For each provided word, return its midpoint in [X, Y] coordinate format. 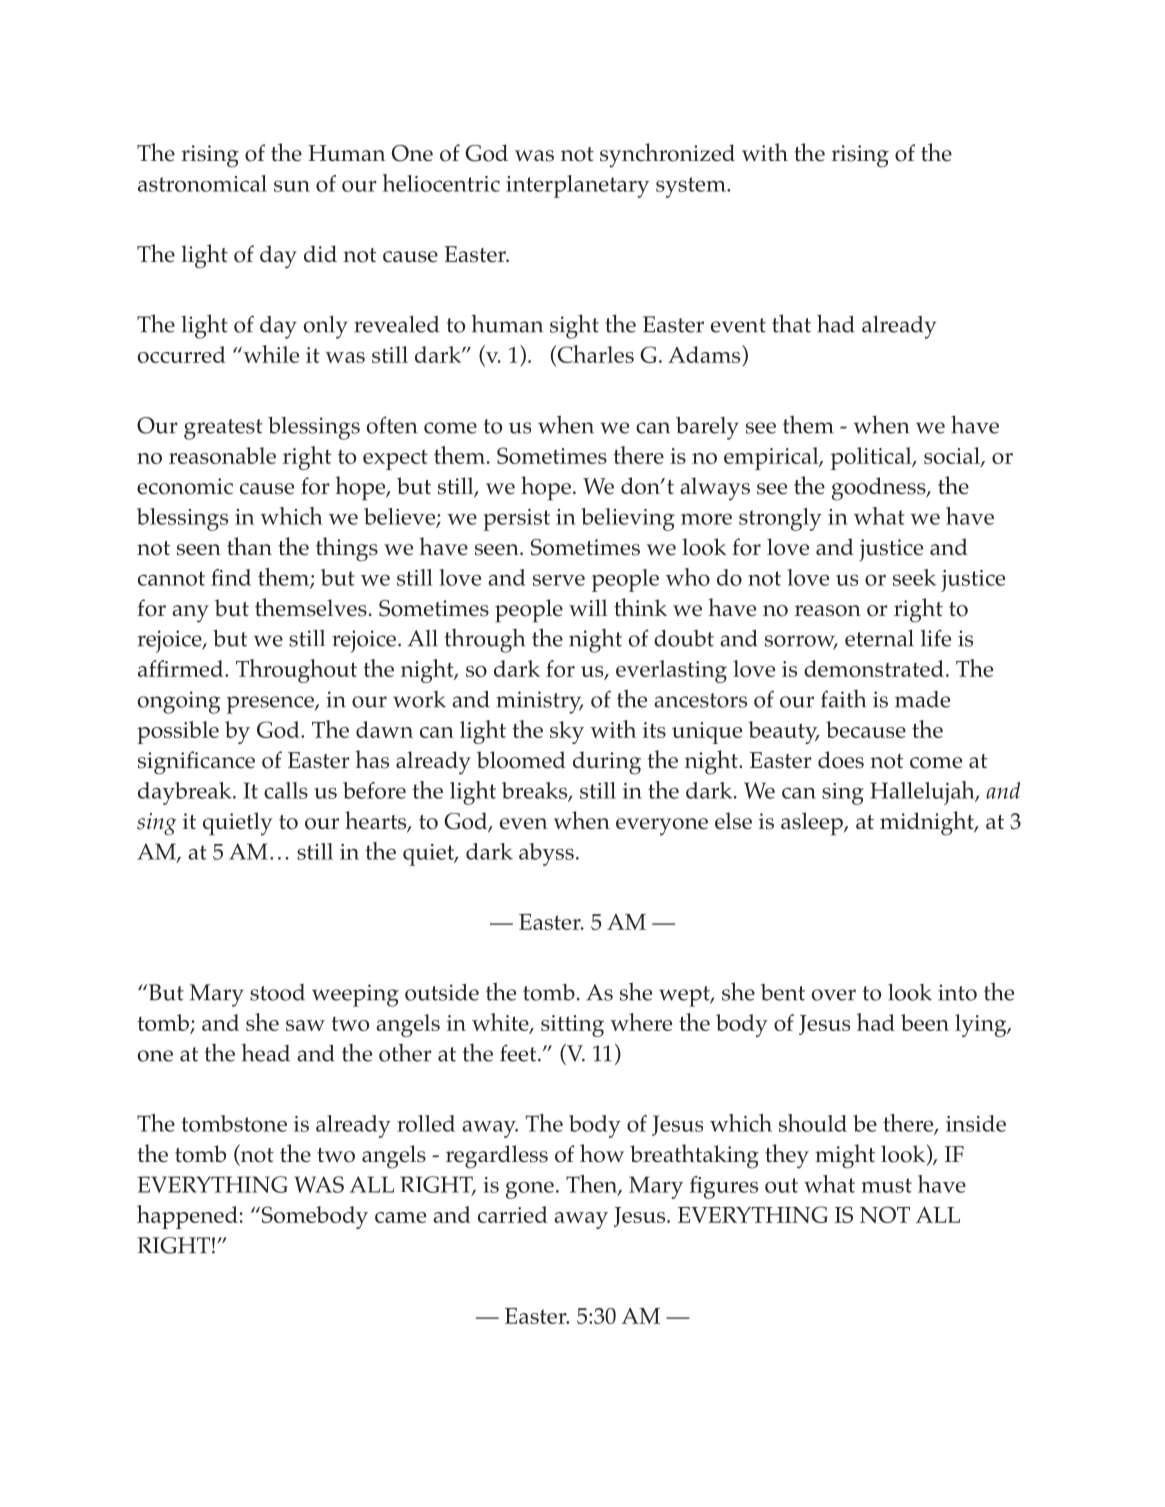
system [692, 187]
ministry [539, 702]
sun [292, 186]
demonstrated [874, 668]
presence [271, 705]
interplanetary [577, 186]
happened [187, 1217]
